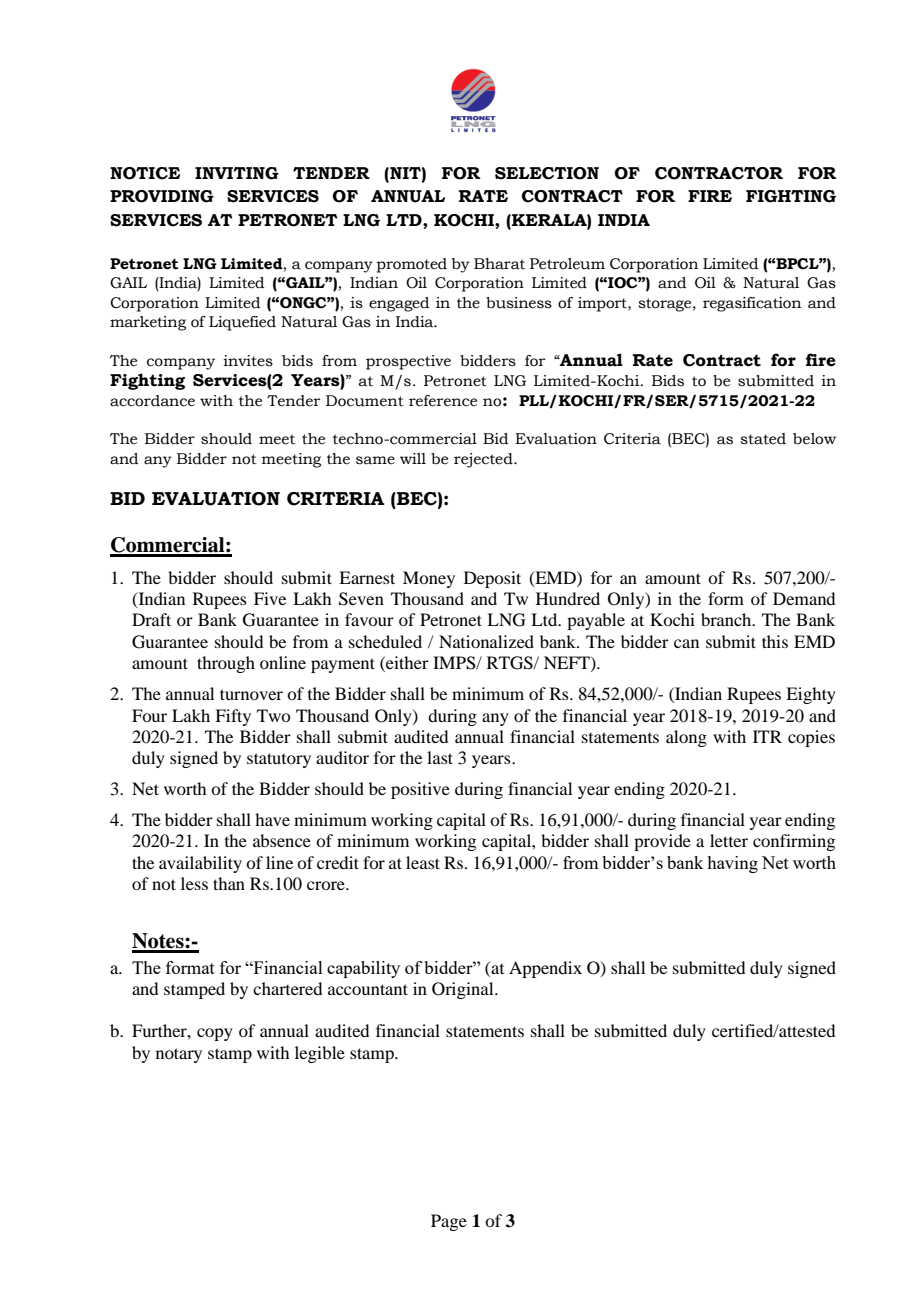  What do you see at coordinates (499, 264) in the page?
I see `Bharat` at bounding box center [499, 264].
